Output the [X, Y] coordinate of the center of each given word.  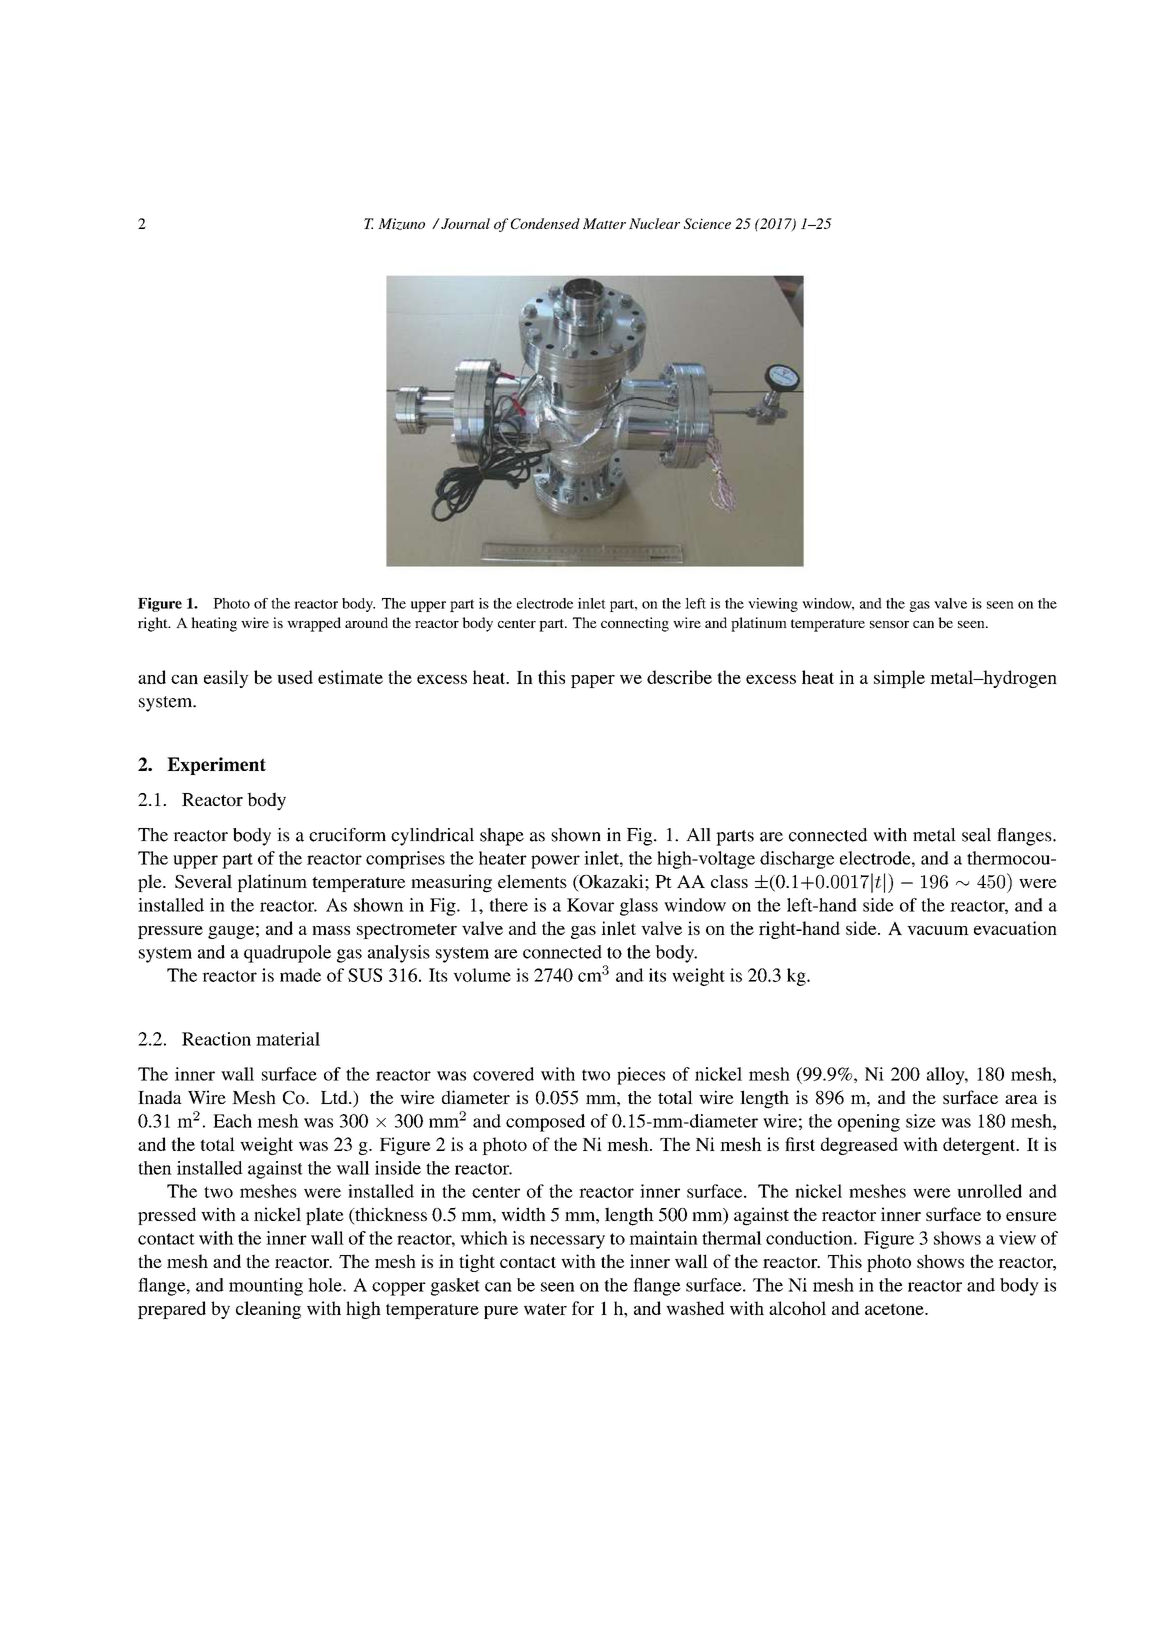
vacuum [938, 930]
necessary [567, 1242]
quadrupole [287, 954]
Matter [604, 223]
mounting [266, 1287]
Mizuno [401, 224]
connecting [635, 624]
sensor [889, 624]
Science [707, 223]
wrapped [314, 624]
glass [639, 907]
